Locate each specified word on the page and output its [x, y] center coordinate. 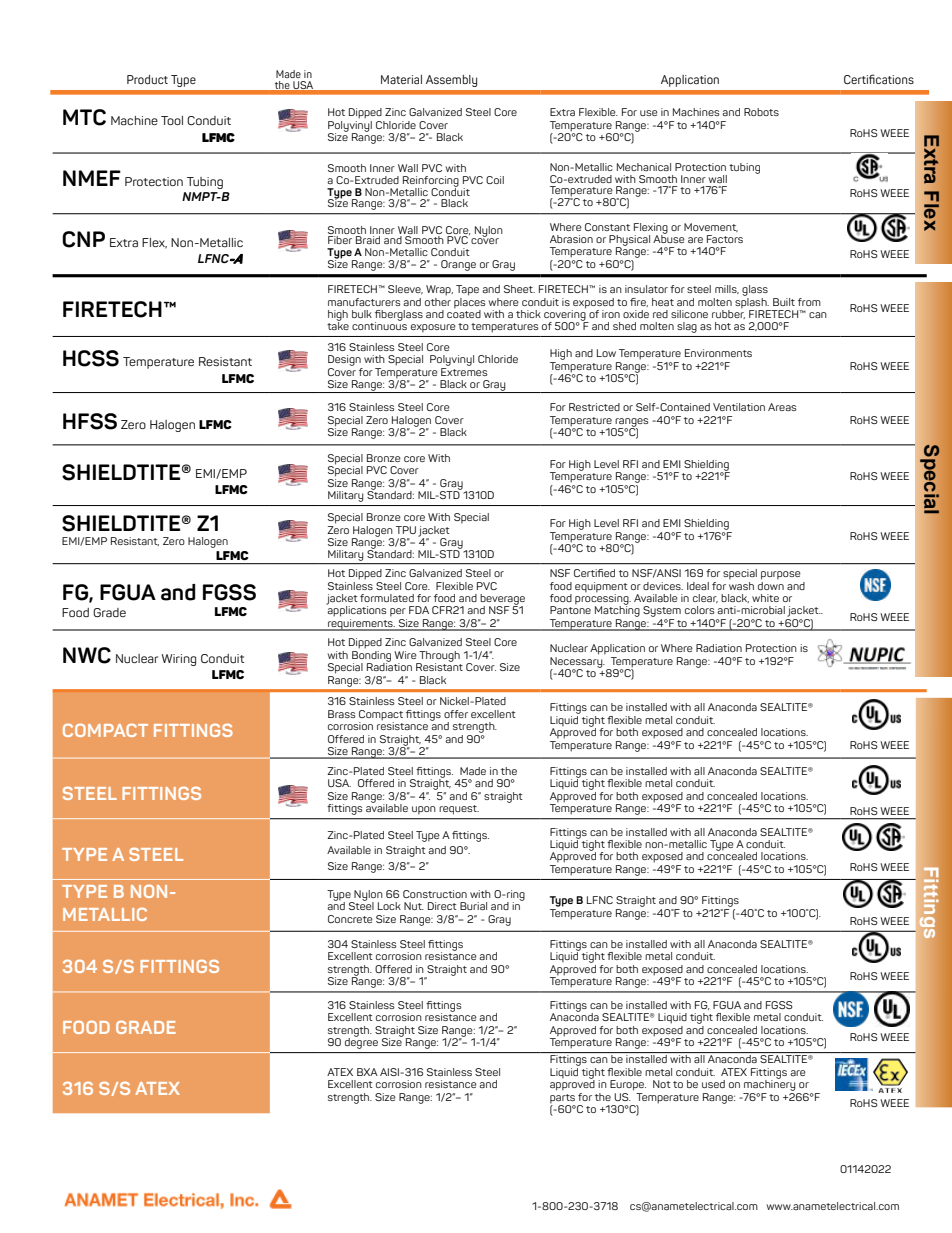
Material [401, 79]
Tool [172, 120]
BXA [367, 1072]
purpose [781, 575]
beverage [502, 600]
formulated [387, 598]
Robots [761, 112]
